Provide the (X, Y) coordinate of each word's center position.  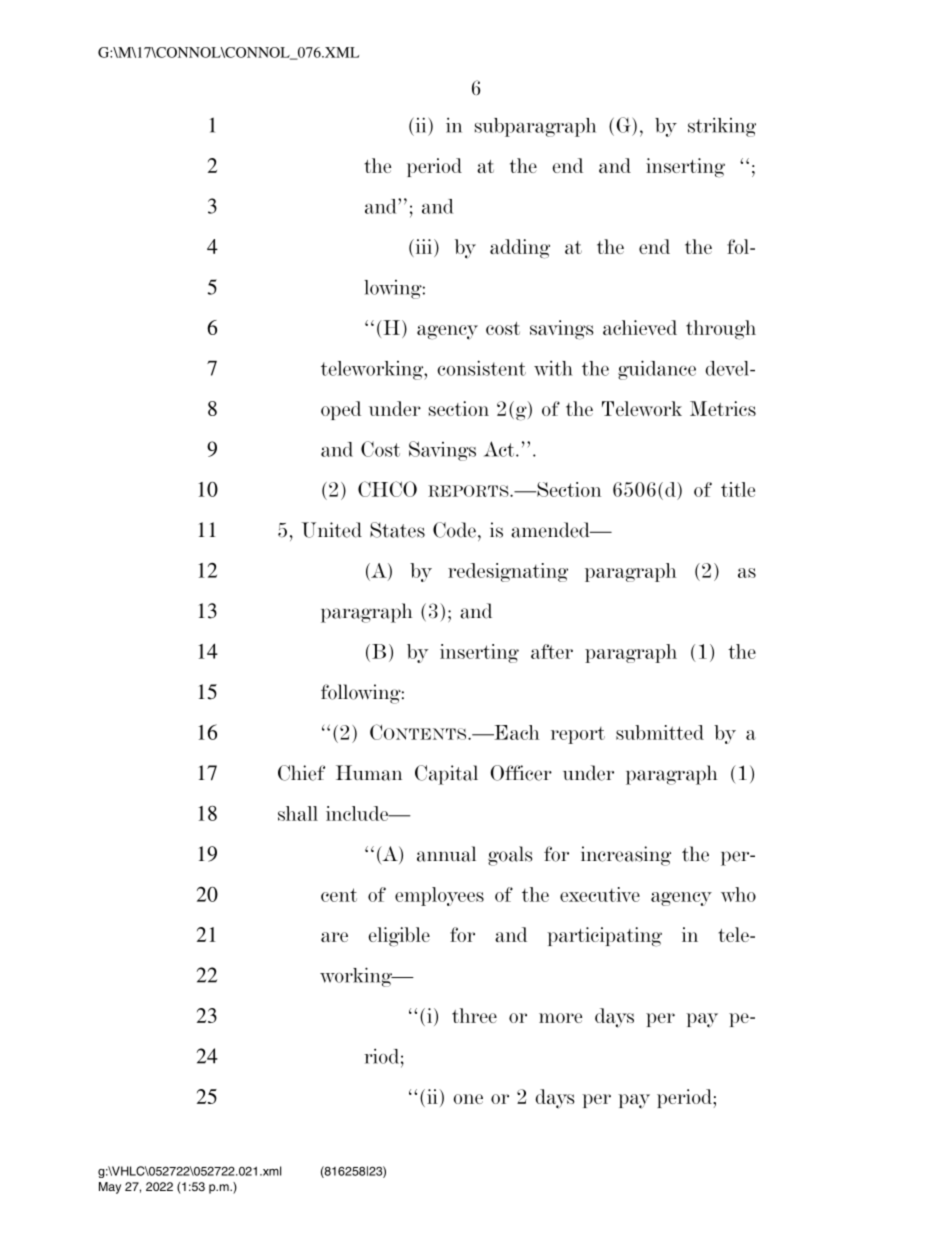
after (552, 651)
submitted (660, 732)
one (468, 1099)
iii (424, 246)
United (332, 530)
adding (520, 249)
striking (722, 127)
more (560, 1018)
